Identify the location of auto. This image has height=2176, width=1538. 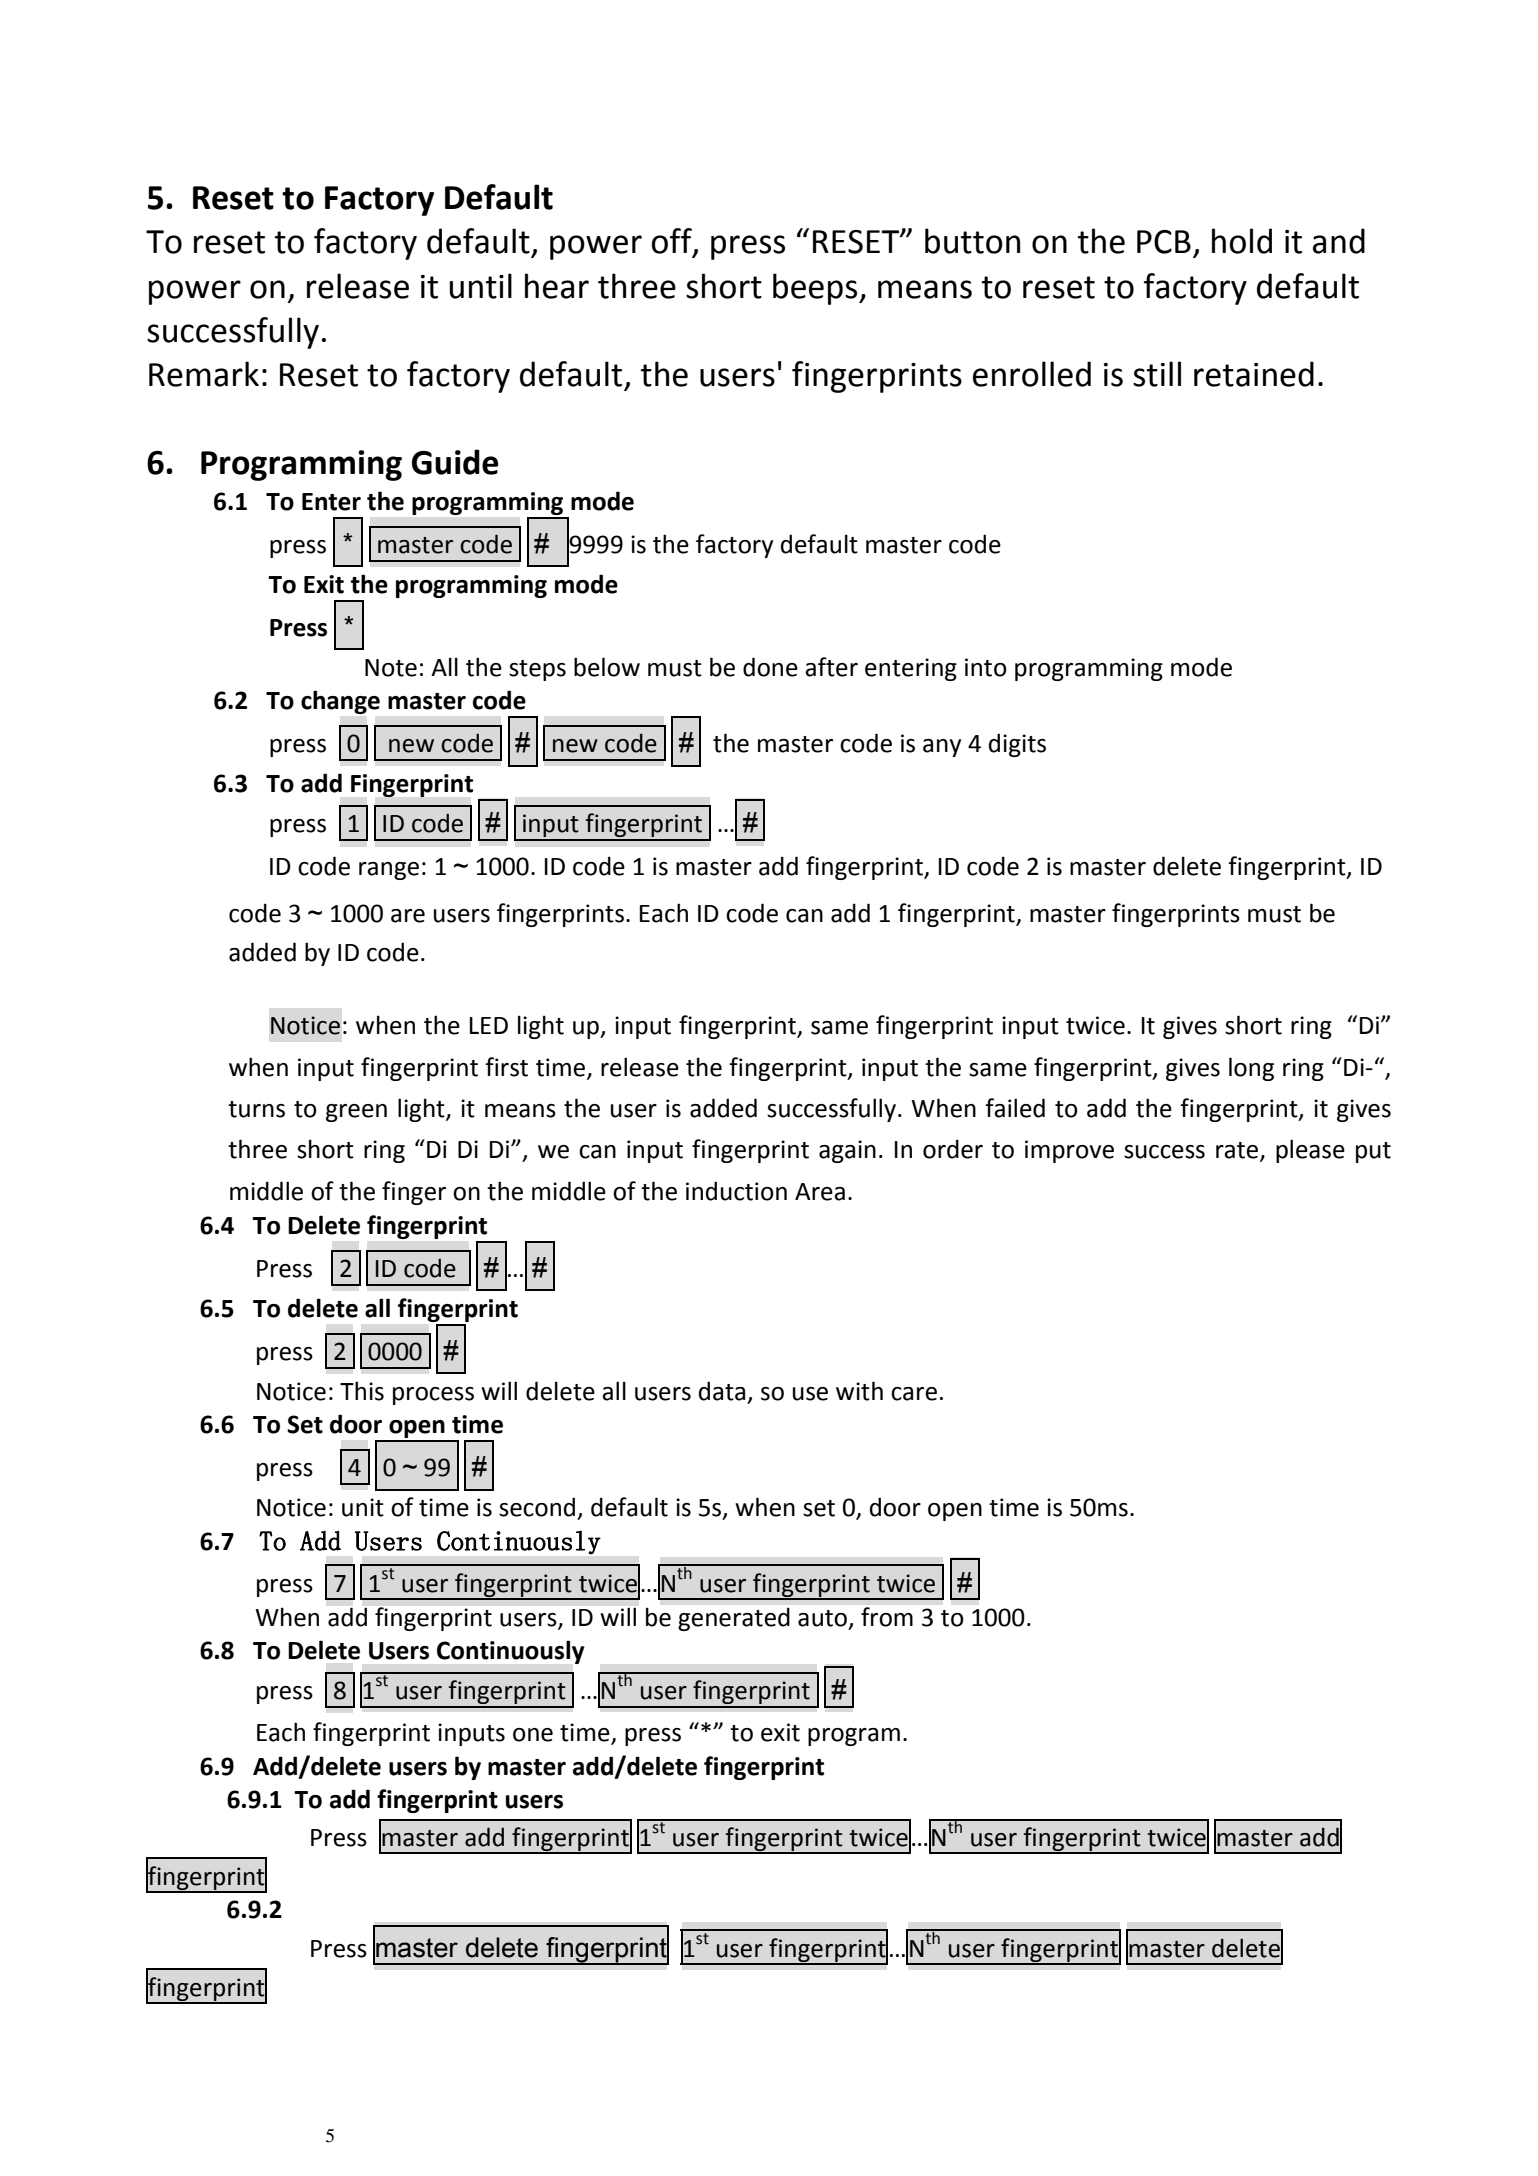
(822, 1618).
